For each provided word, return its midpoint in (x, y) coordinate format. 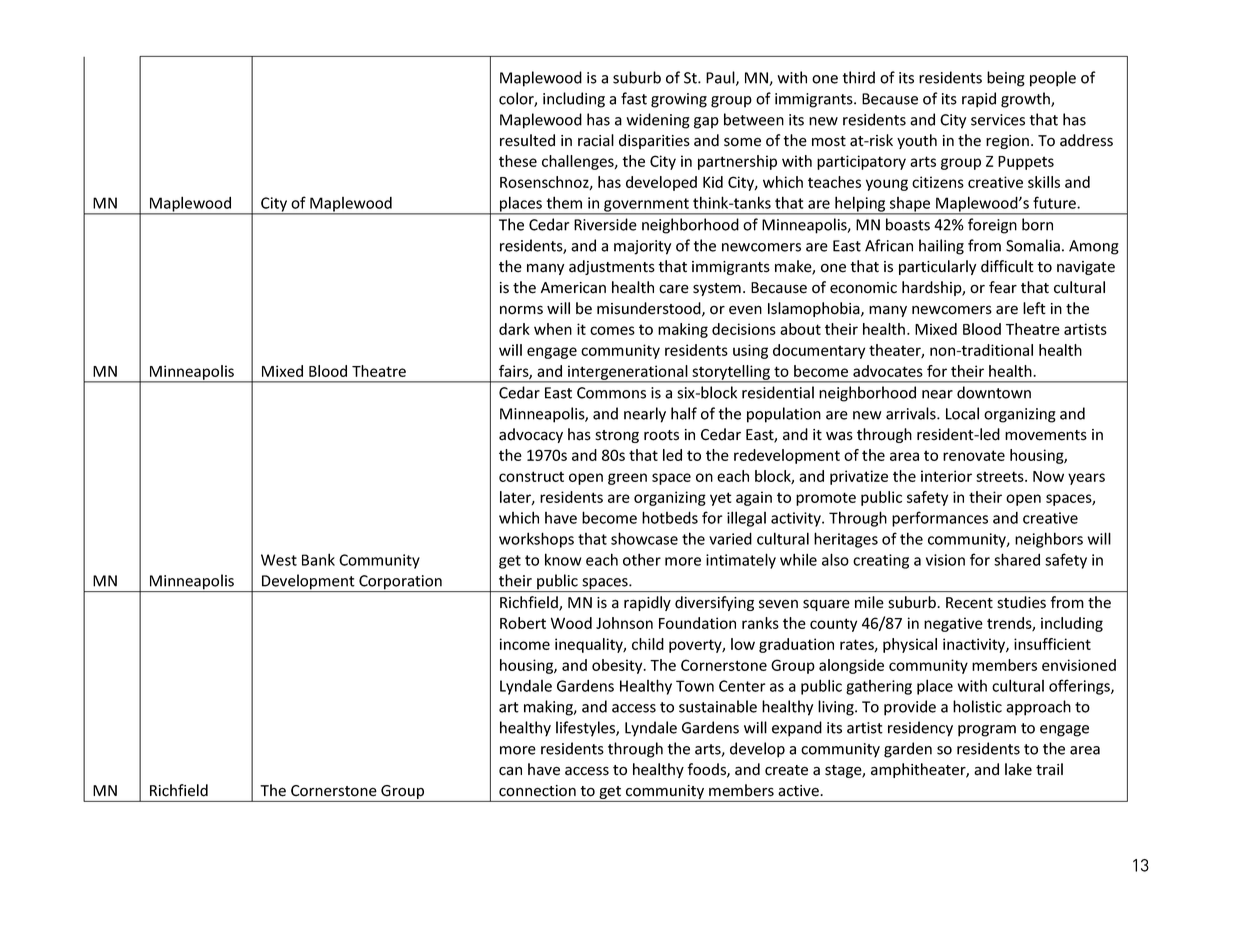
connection (537, 791)
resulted (527, 140)
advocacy (531, 435)
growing (679, 100)
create (786, 770)
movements (1046, 435)
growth (1026, 100)
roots (661, 435)
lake (1018, 769)
